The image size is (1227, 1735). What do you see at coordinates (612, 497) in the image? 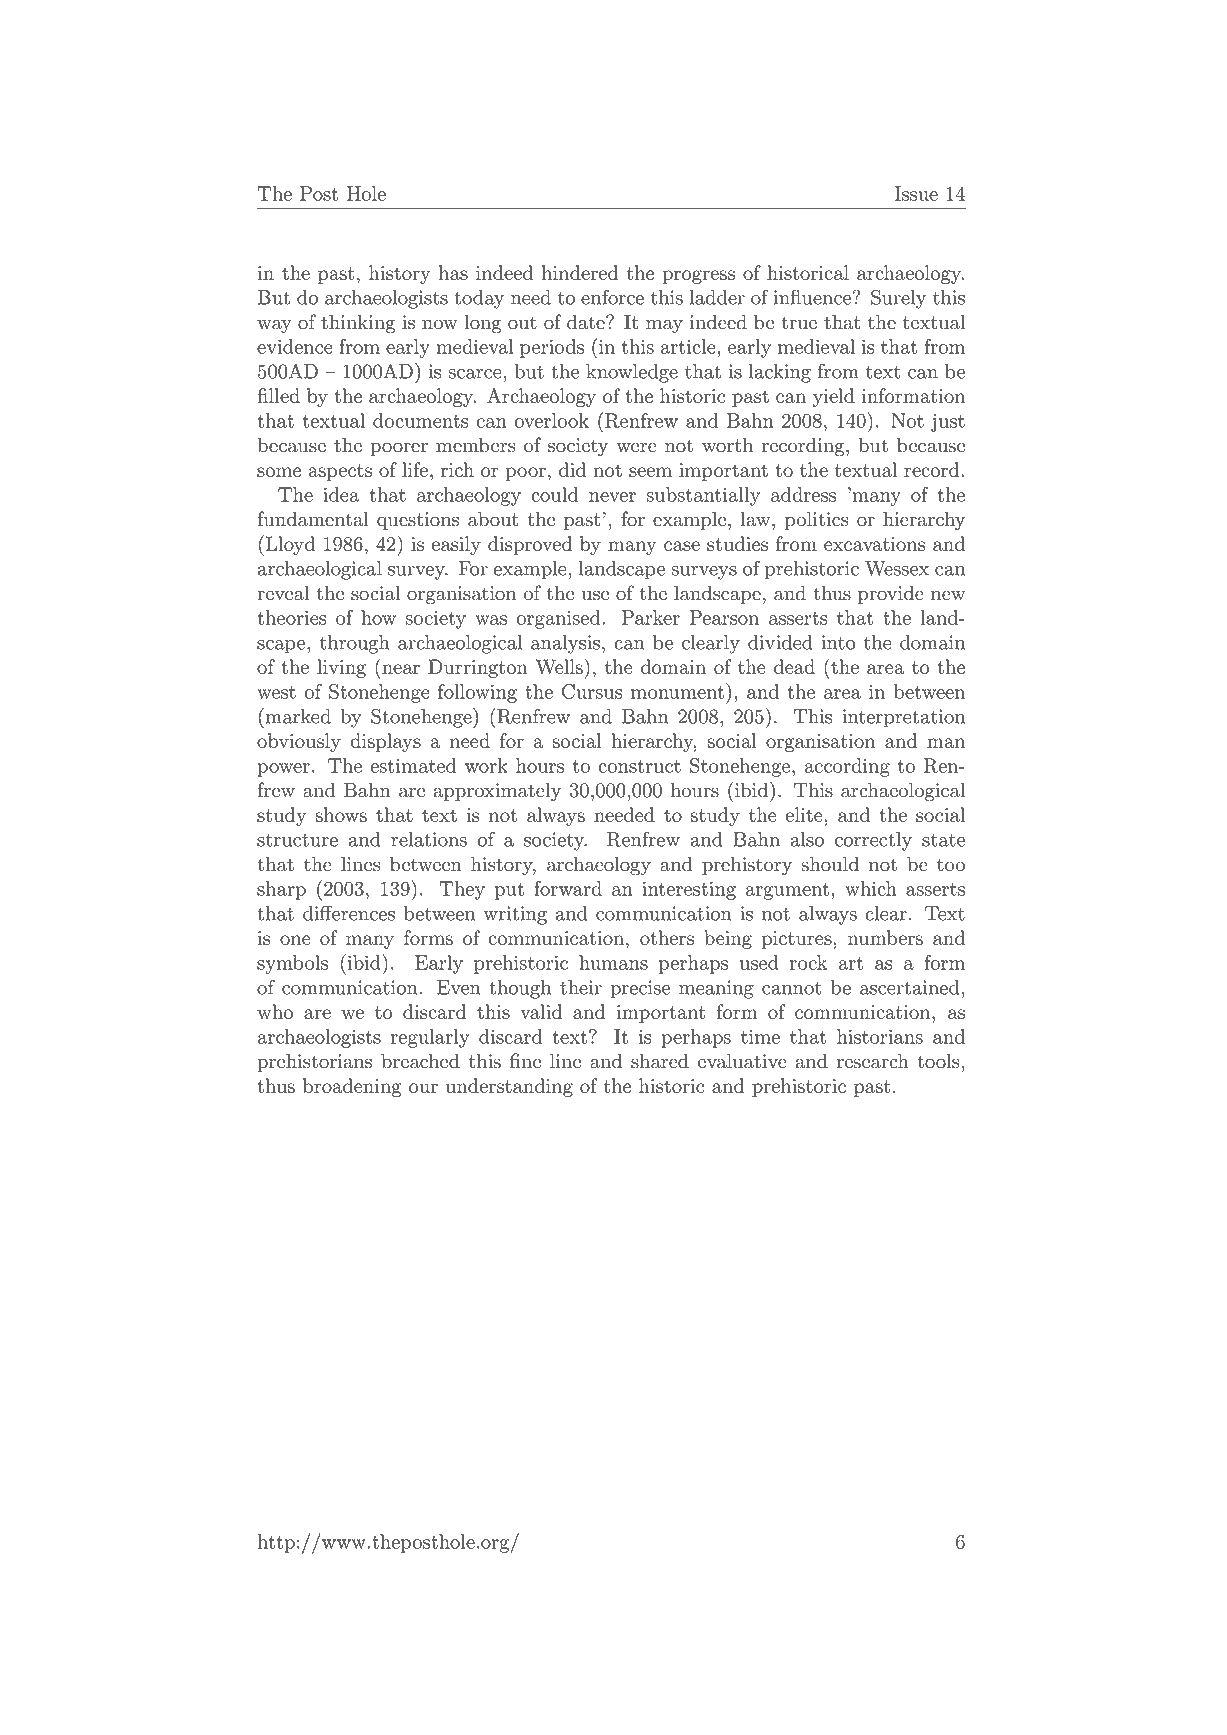
I see `never` at bounding box center [612, 497].
